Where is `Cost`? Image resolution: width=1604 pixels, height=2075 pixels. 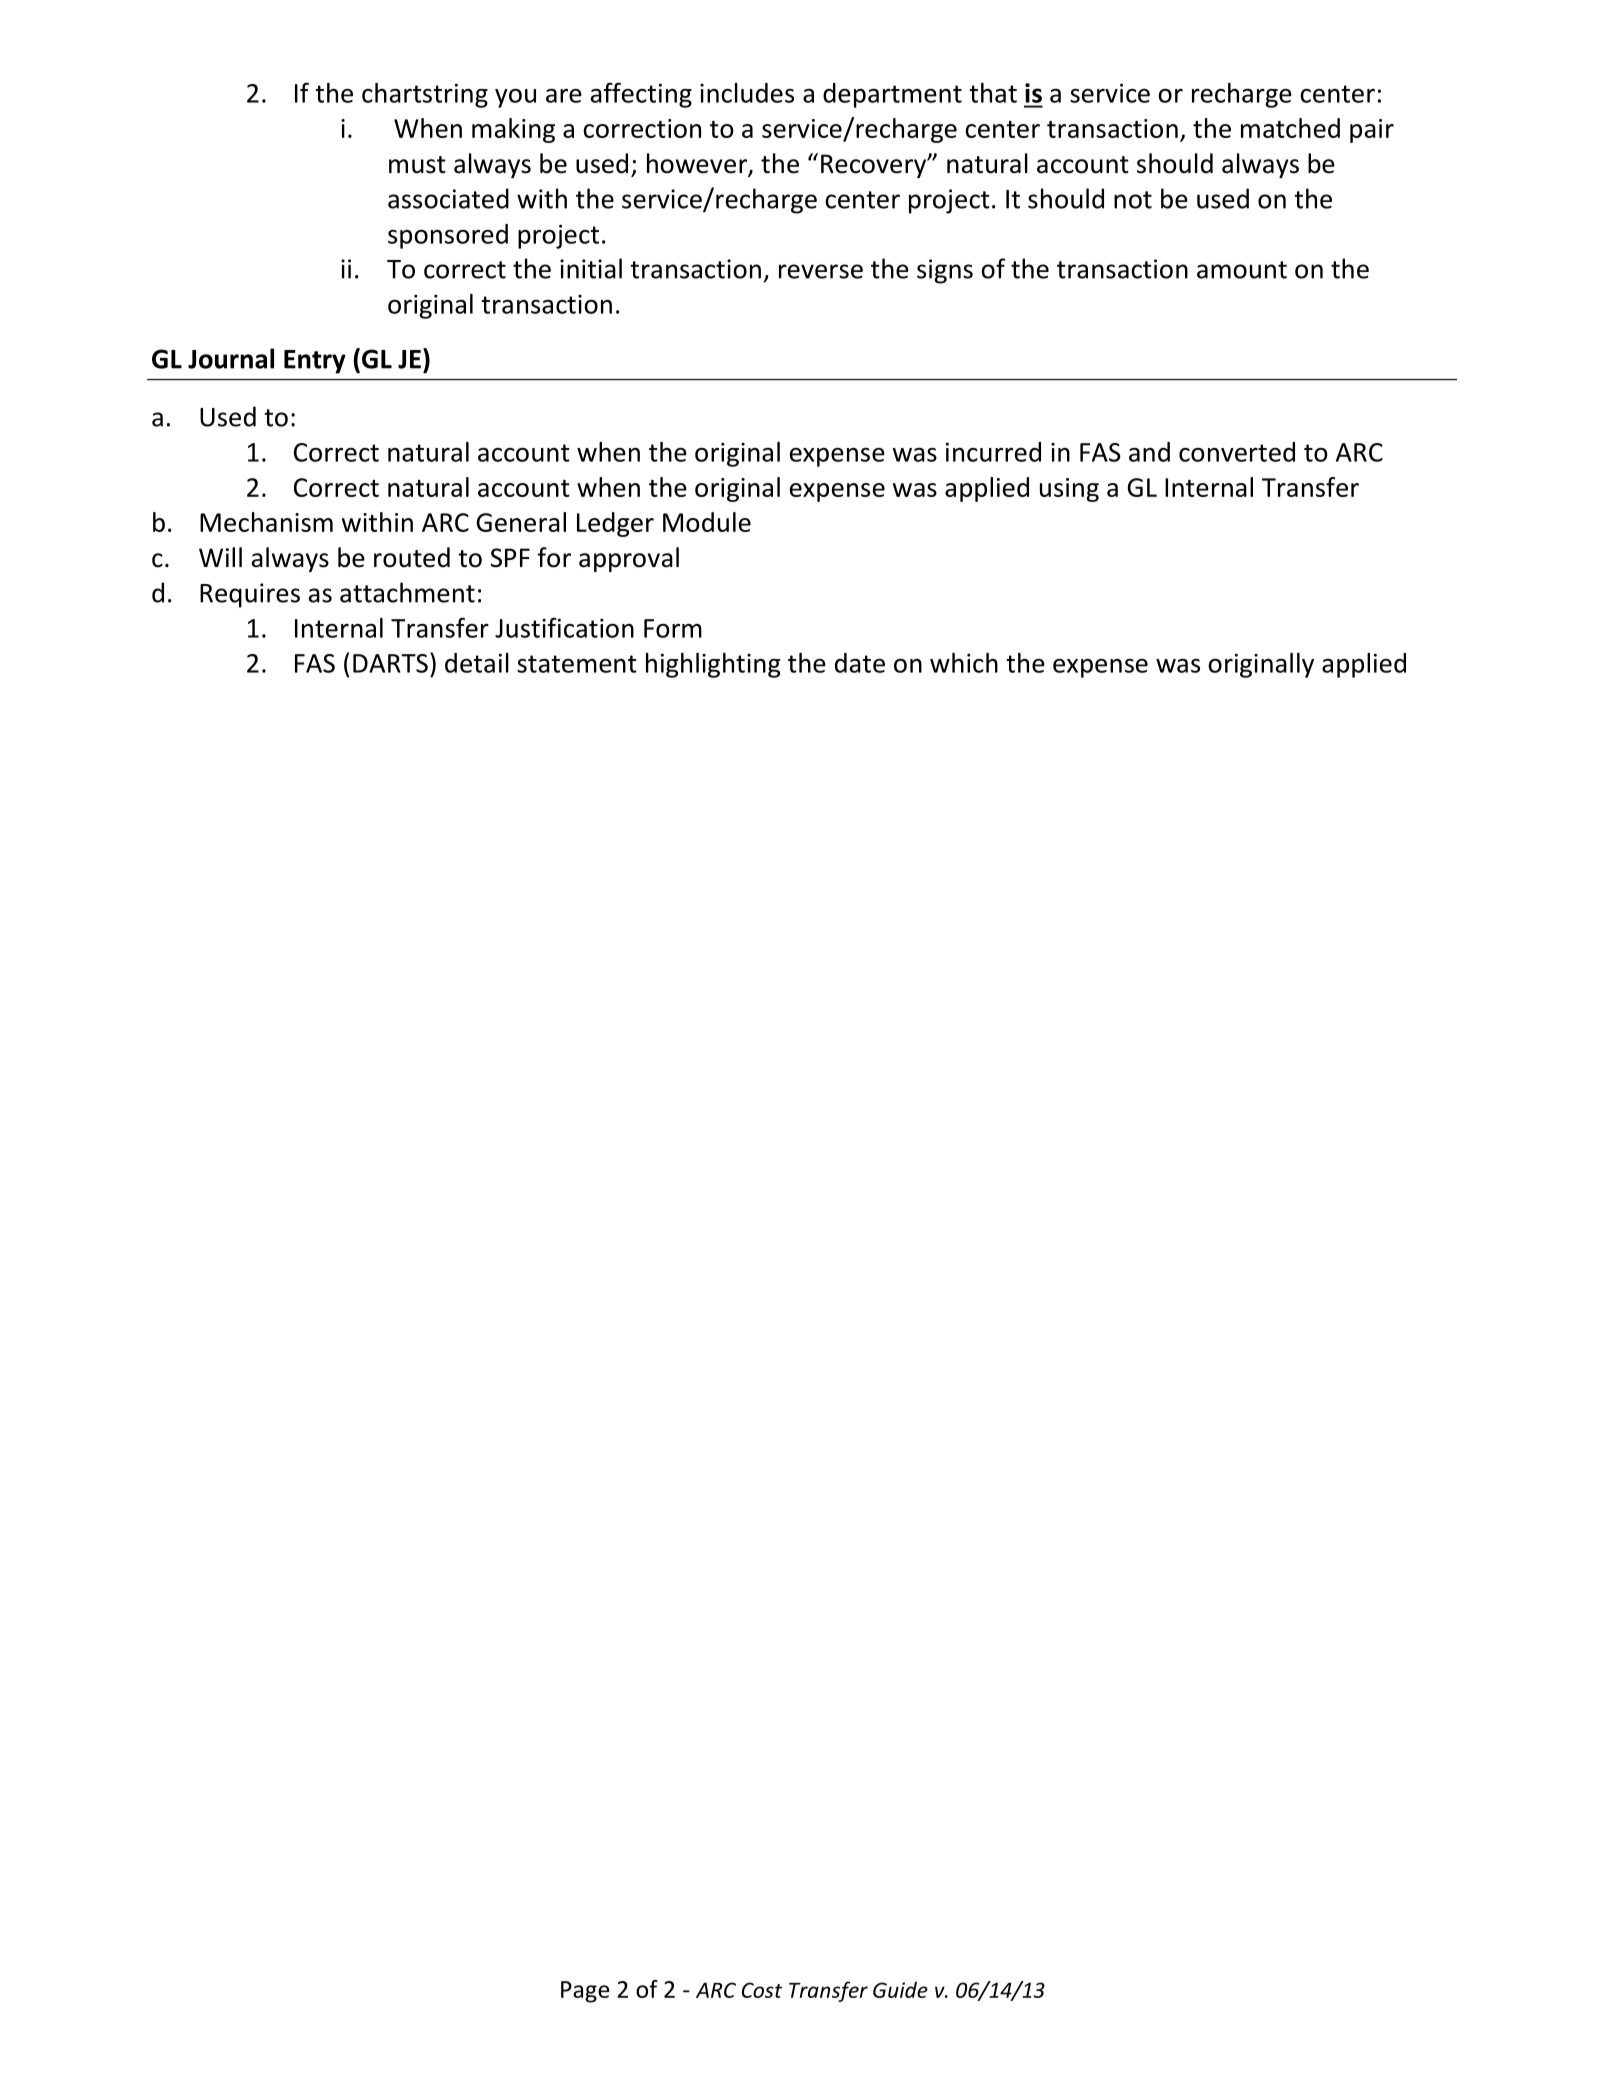
Cost is located at coordinates (762, 1990).
